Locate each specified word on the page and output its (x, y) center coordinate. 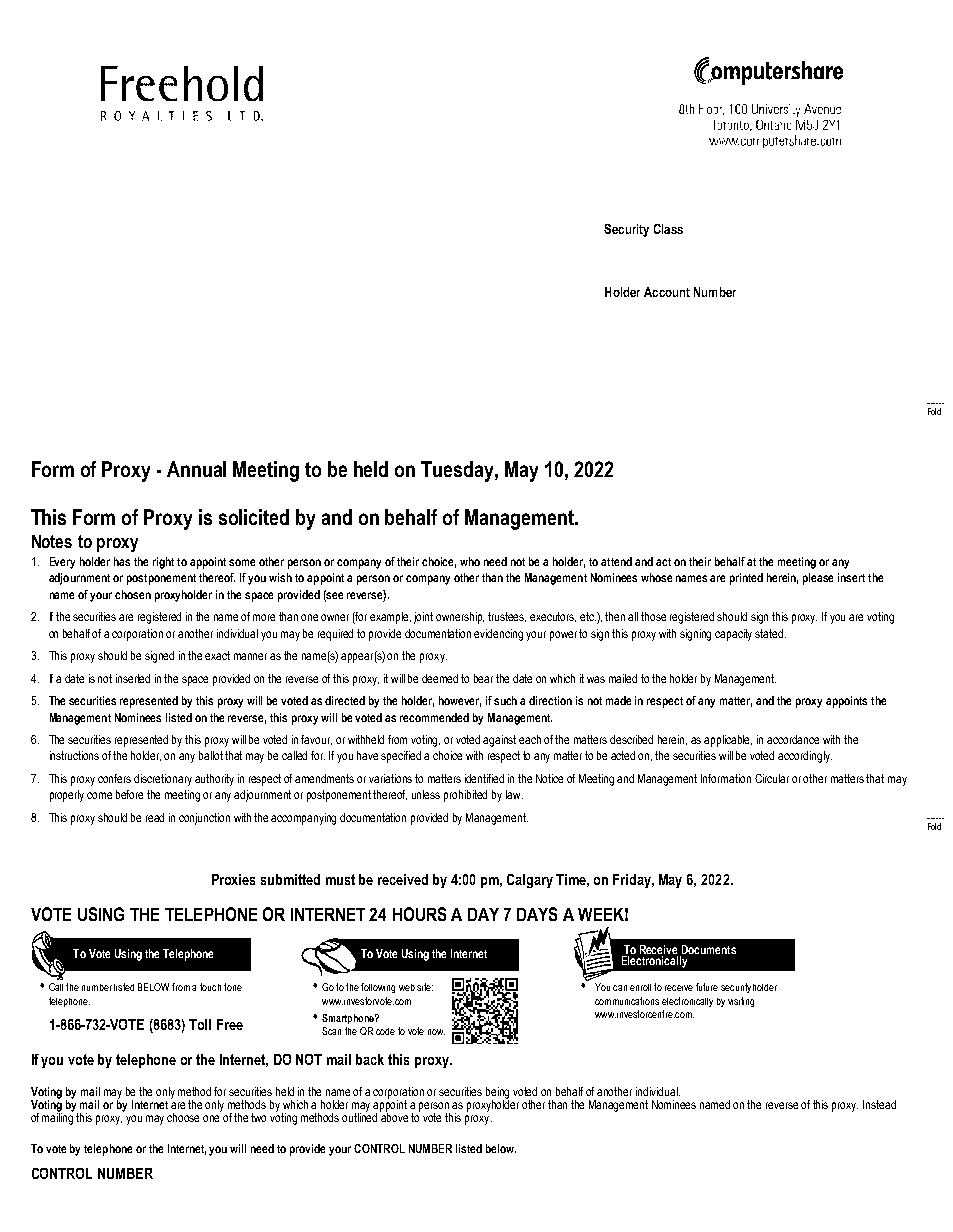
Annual (196, 469)
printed (746, 579)
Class (668, 229)
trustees (507, 617)
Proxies (233, 879)
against (499, 741)
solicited (254, 517)
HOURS (419, 914)
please (818, 579)
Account (667, 292)
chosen (133, 594)
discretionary (163, 780)
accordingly (805, 757)
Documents (709, 949)
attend (616, 561)
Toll (200, 1024)
